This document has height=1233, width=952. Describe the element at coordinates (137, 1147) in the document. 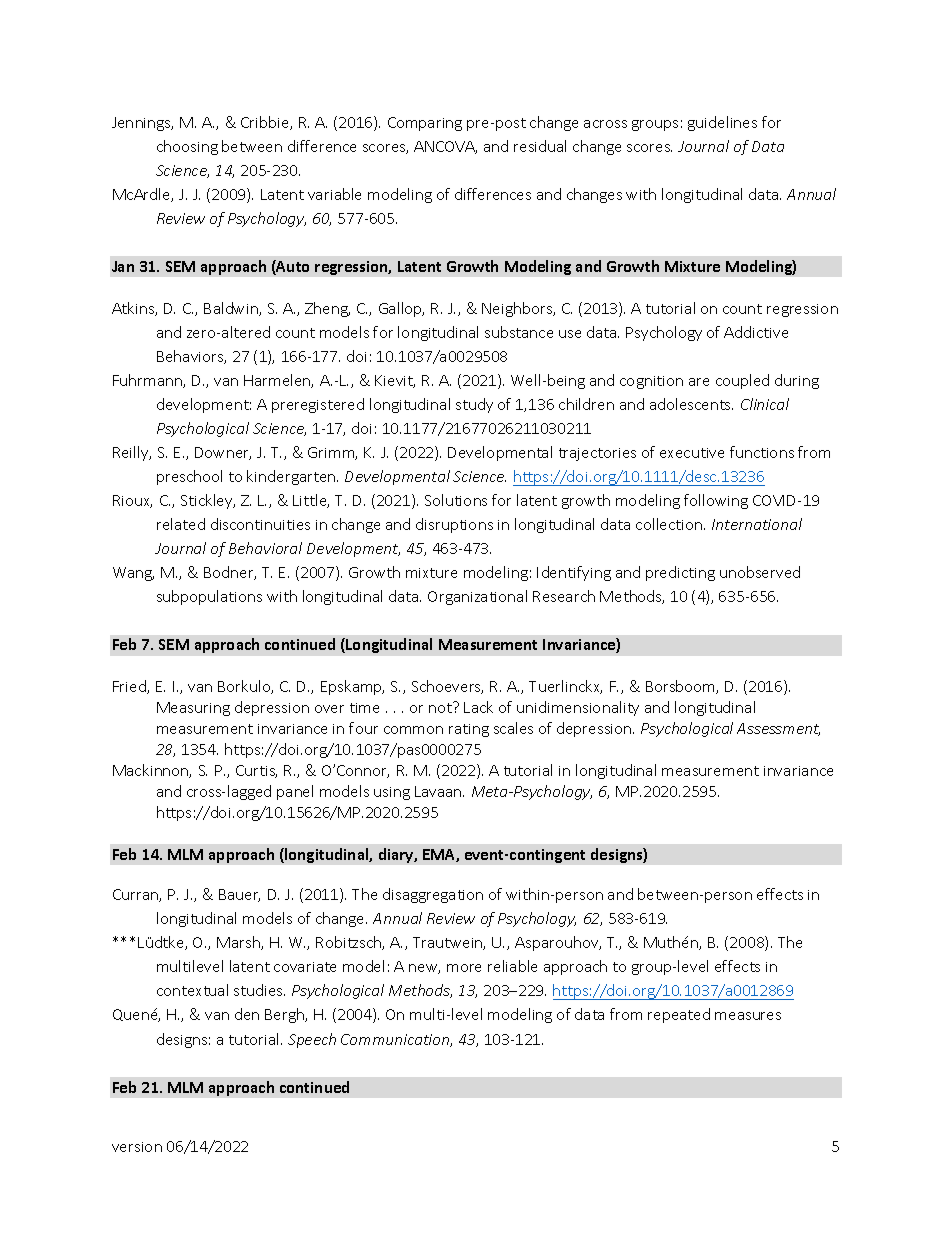

I see `version` at that location.
